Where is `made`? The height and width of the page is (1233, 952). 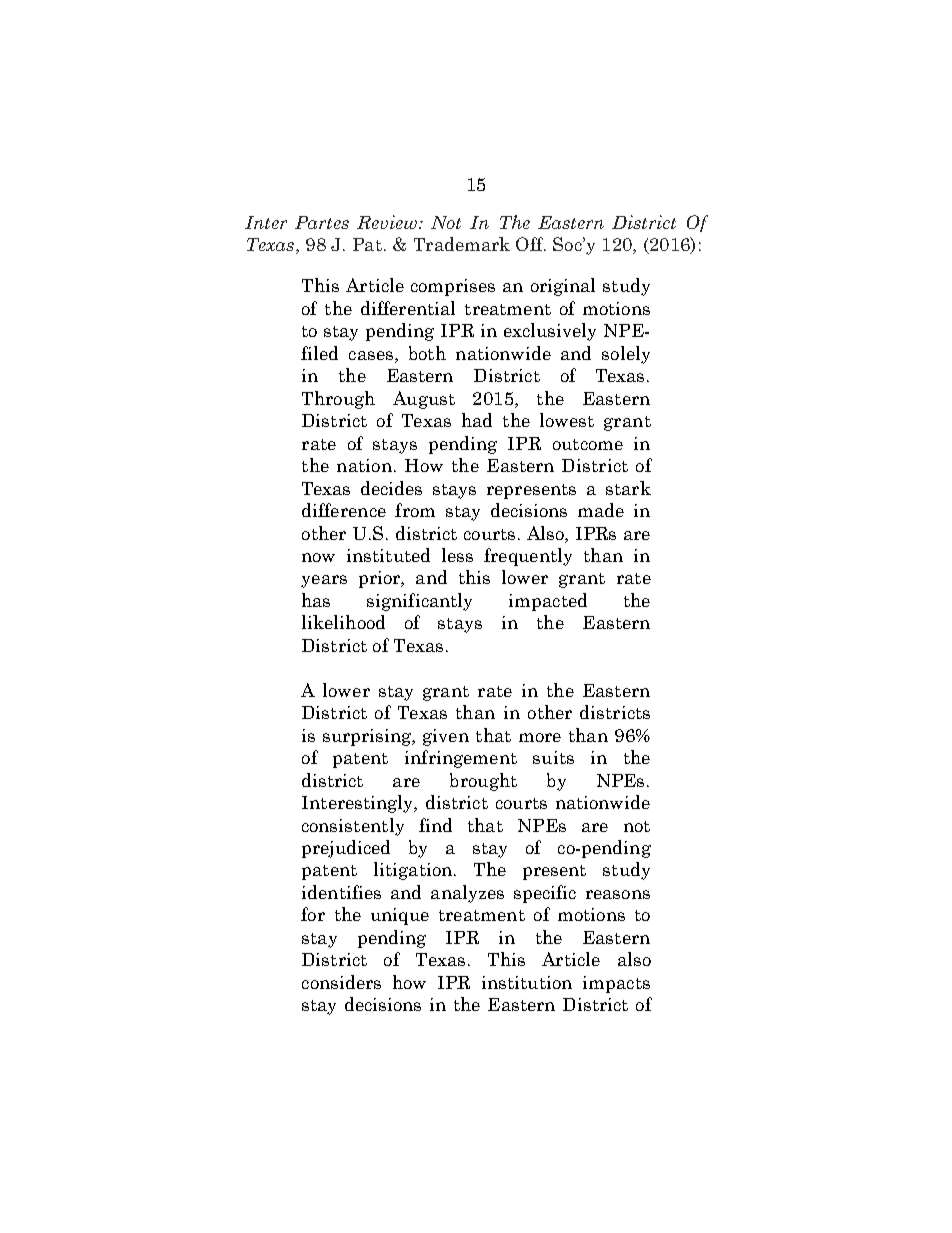
made is located at coordinates (601, 510).
